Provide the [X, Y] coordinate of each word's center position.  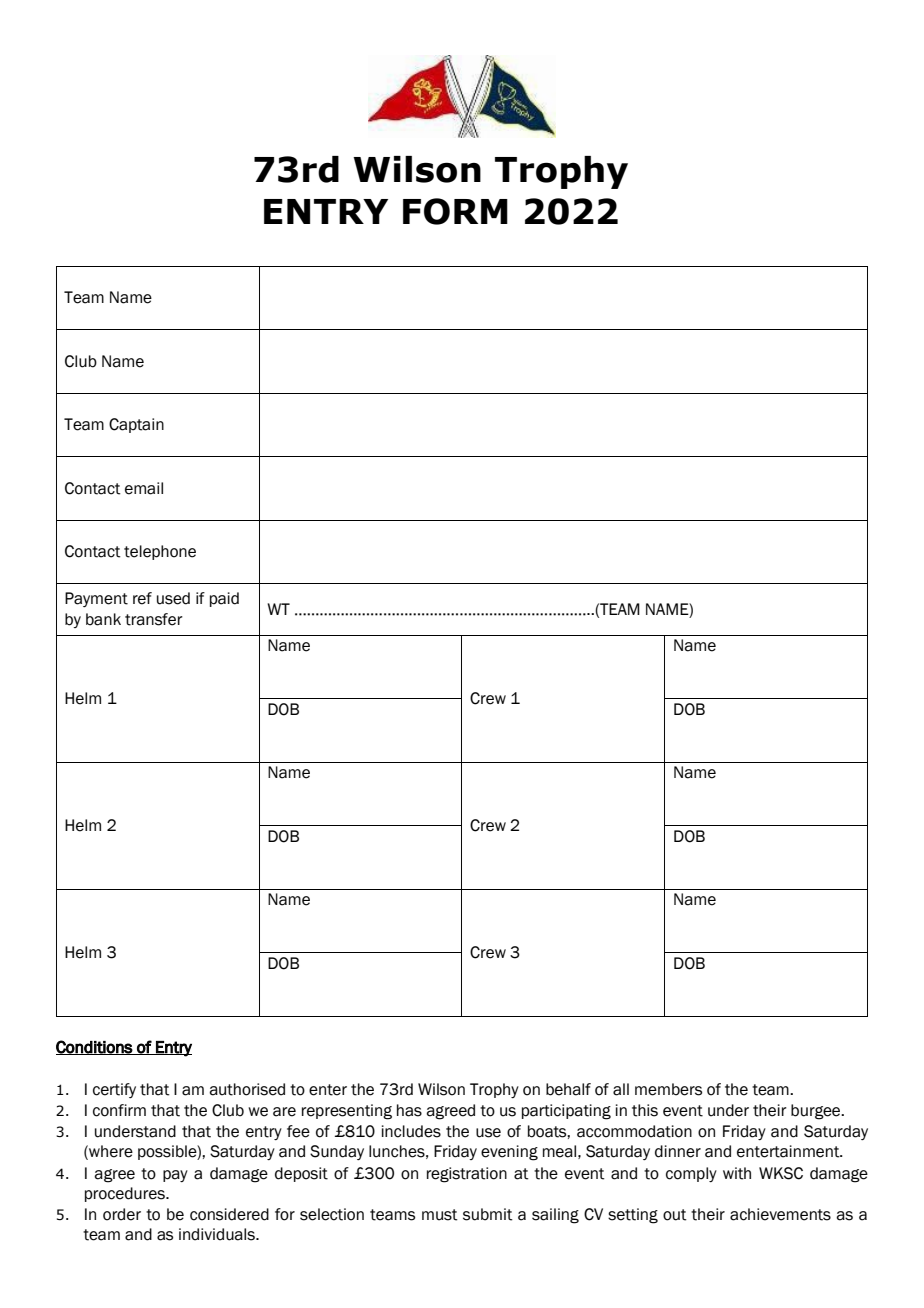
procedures [126, 1194]
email [144, 488]
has [409, 1110]
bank [103, 619]
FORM [455, 211]
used [173, 598]
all [621, 1089]
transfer [154, 619]
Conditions [95, 1047]
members [668, 1089]
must [440, 1215]
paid [224, 599]
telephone [160, 552]
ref [142, 598]
